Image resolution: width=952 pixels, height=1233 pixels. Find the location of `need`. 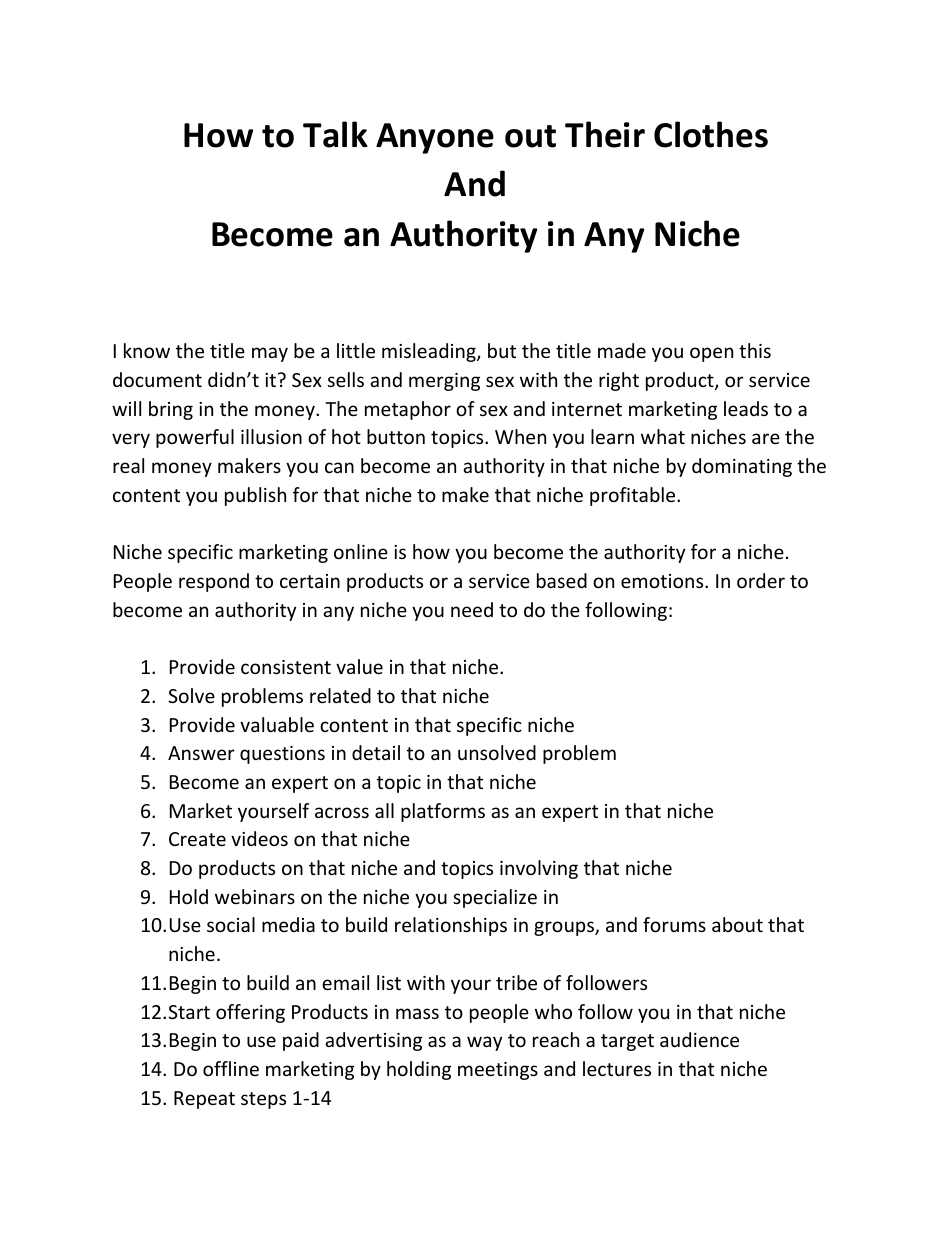

need is located at coordinates (472, 609).
